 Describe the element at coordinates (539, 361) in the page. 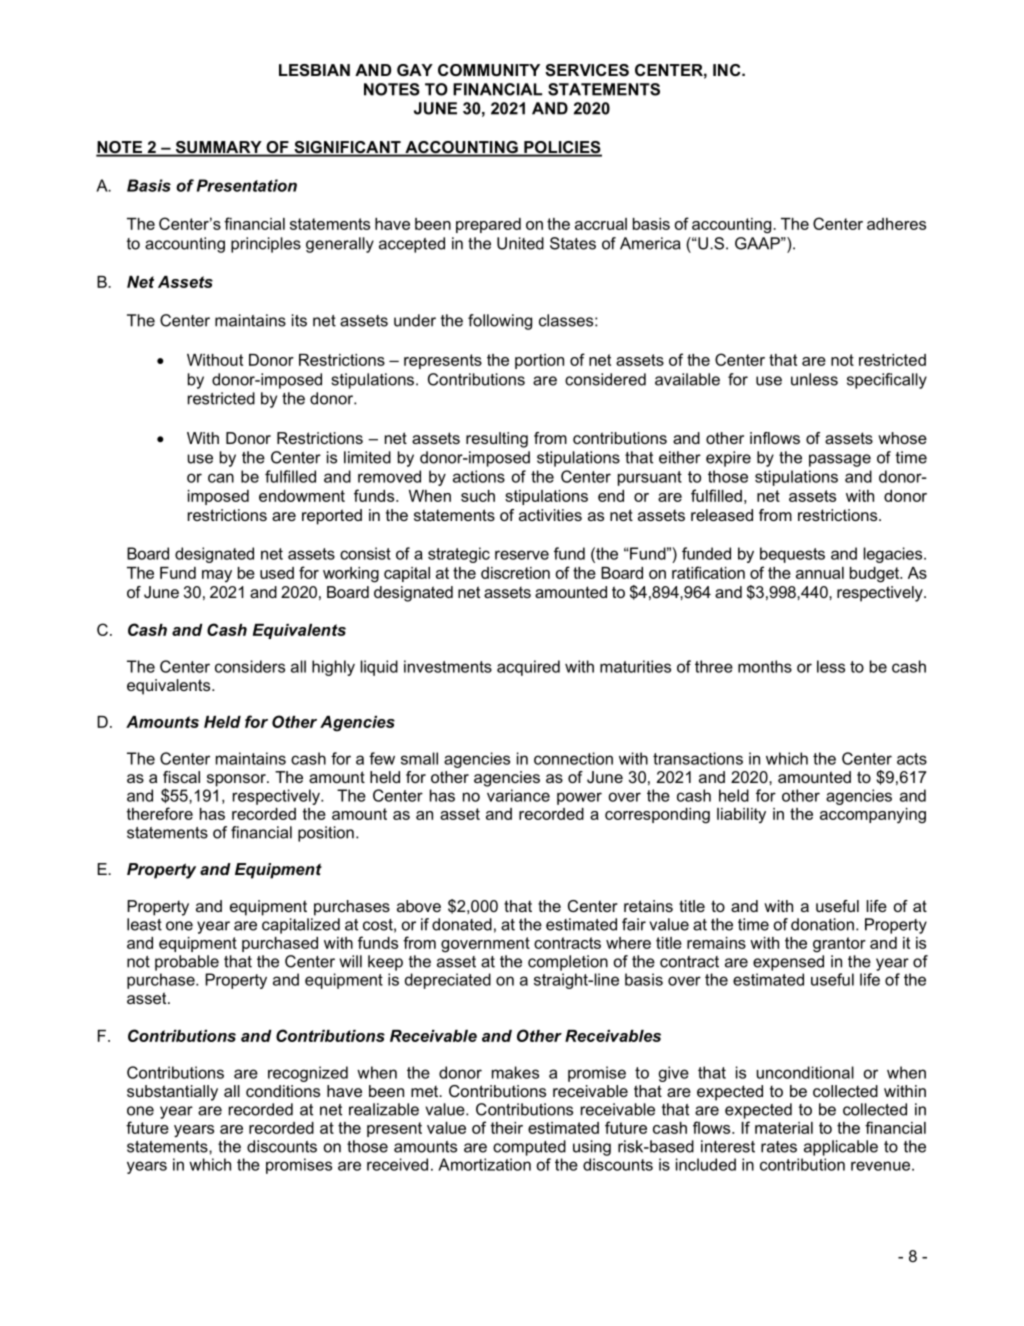

I see `portion` at that location.
